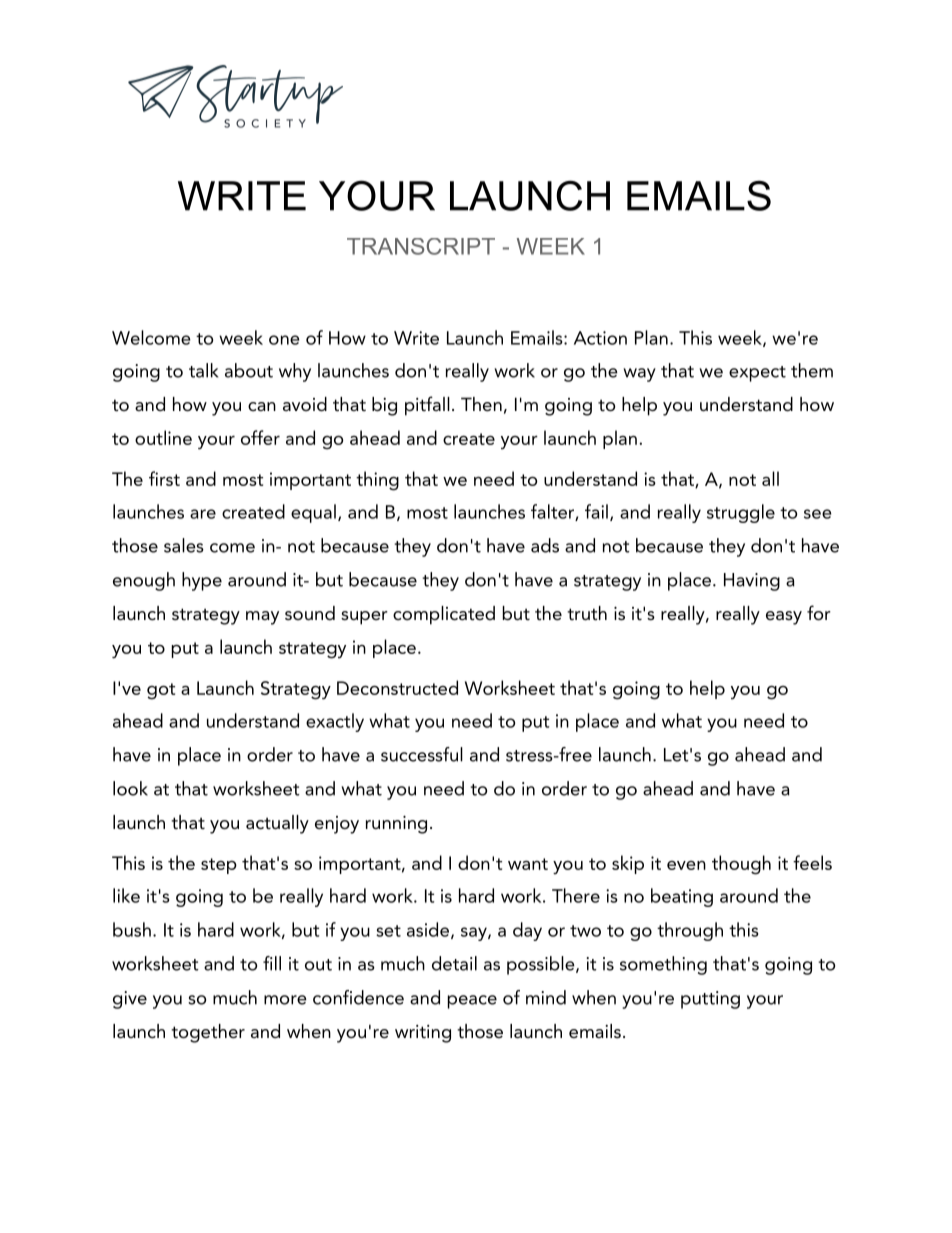 The width and height of the screenshot is (952, 1233). What do you see at coordinates (600, 338) in the screenshot?
I see `Action` at bounding box center [600, 338].
